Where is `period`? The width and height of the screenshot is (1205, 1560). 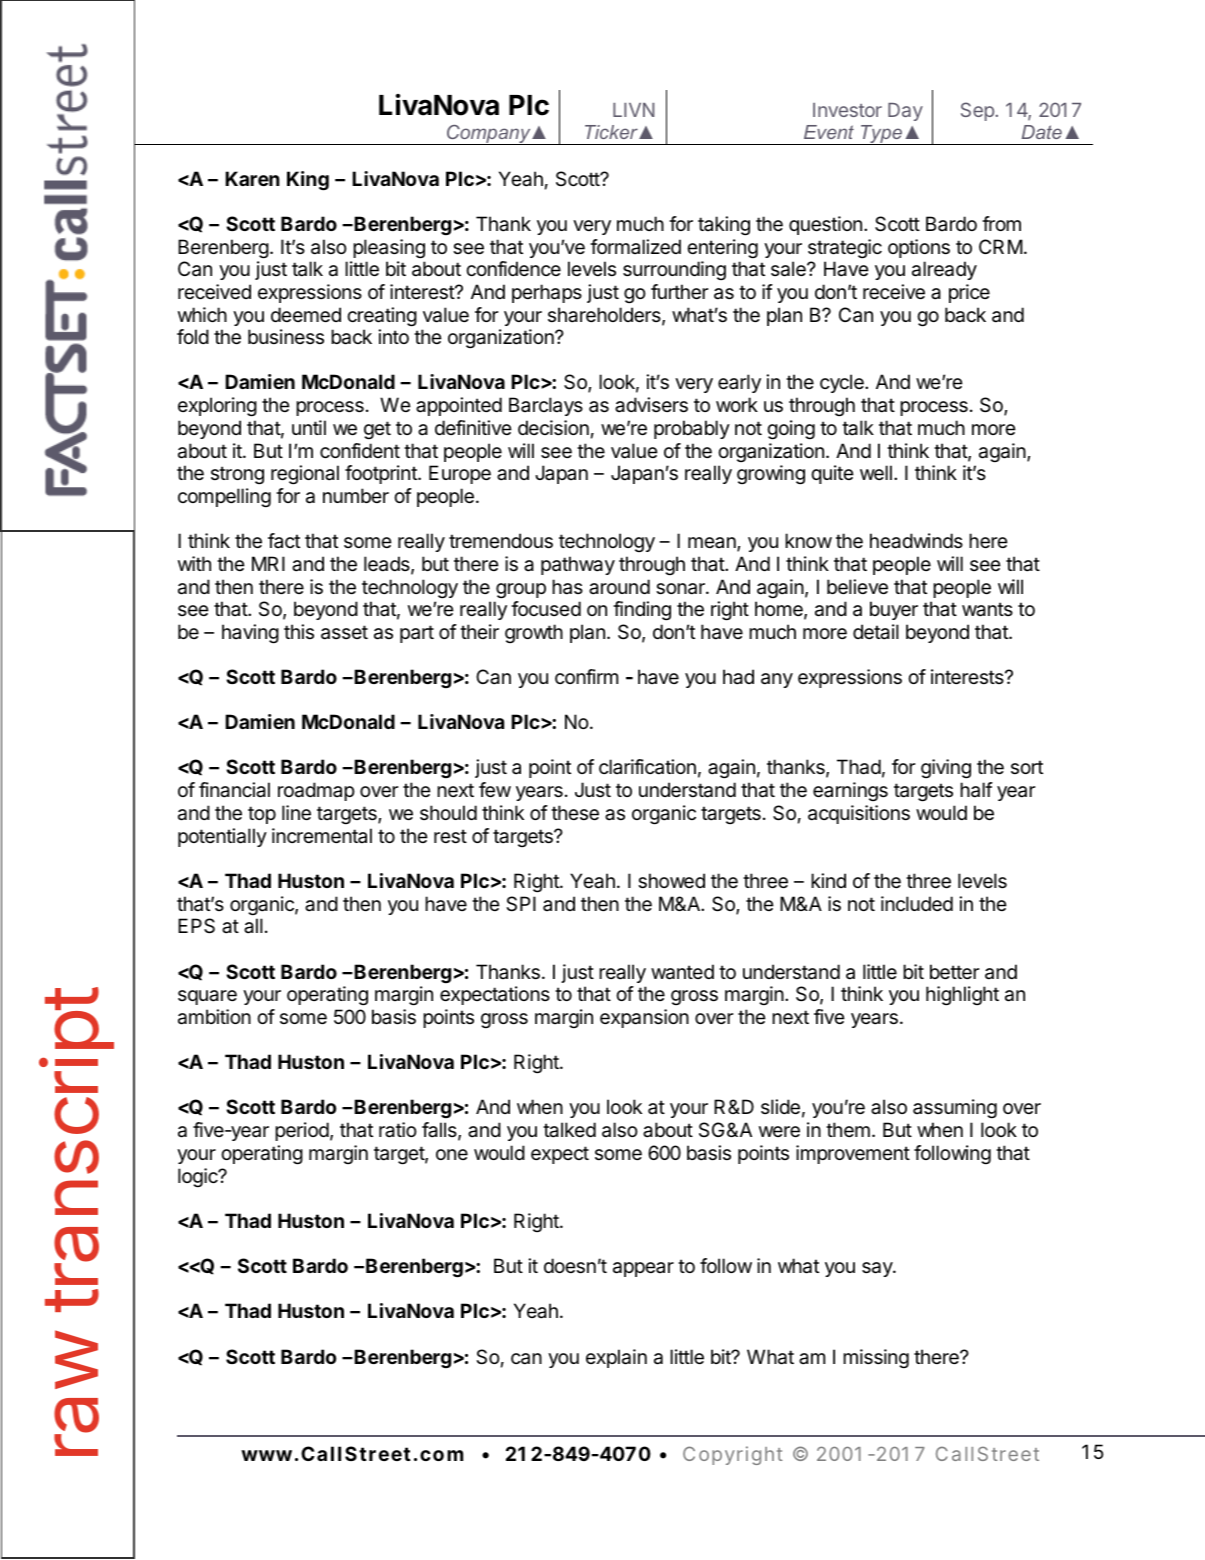
period is located at coordinates (302, 1131).
